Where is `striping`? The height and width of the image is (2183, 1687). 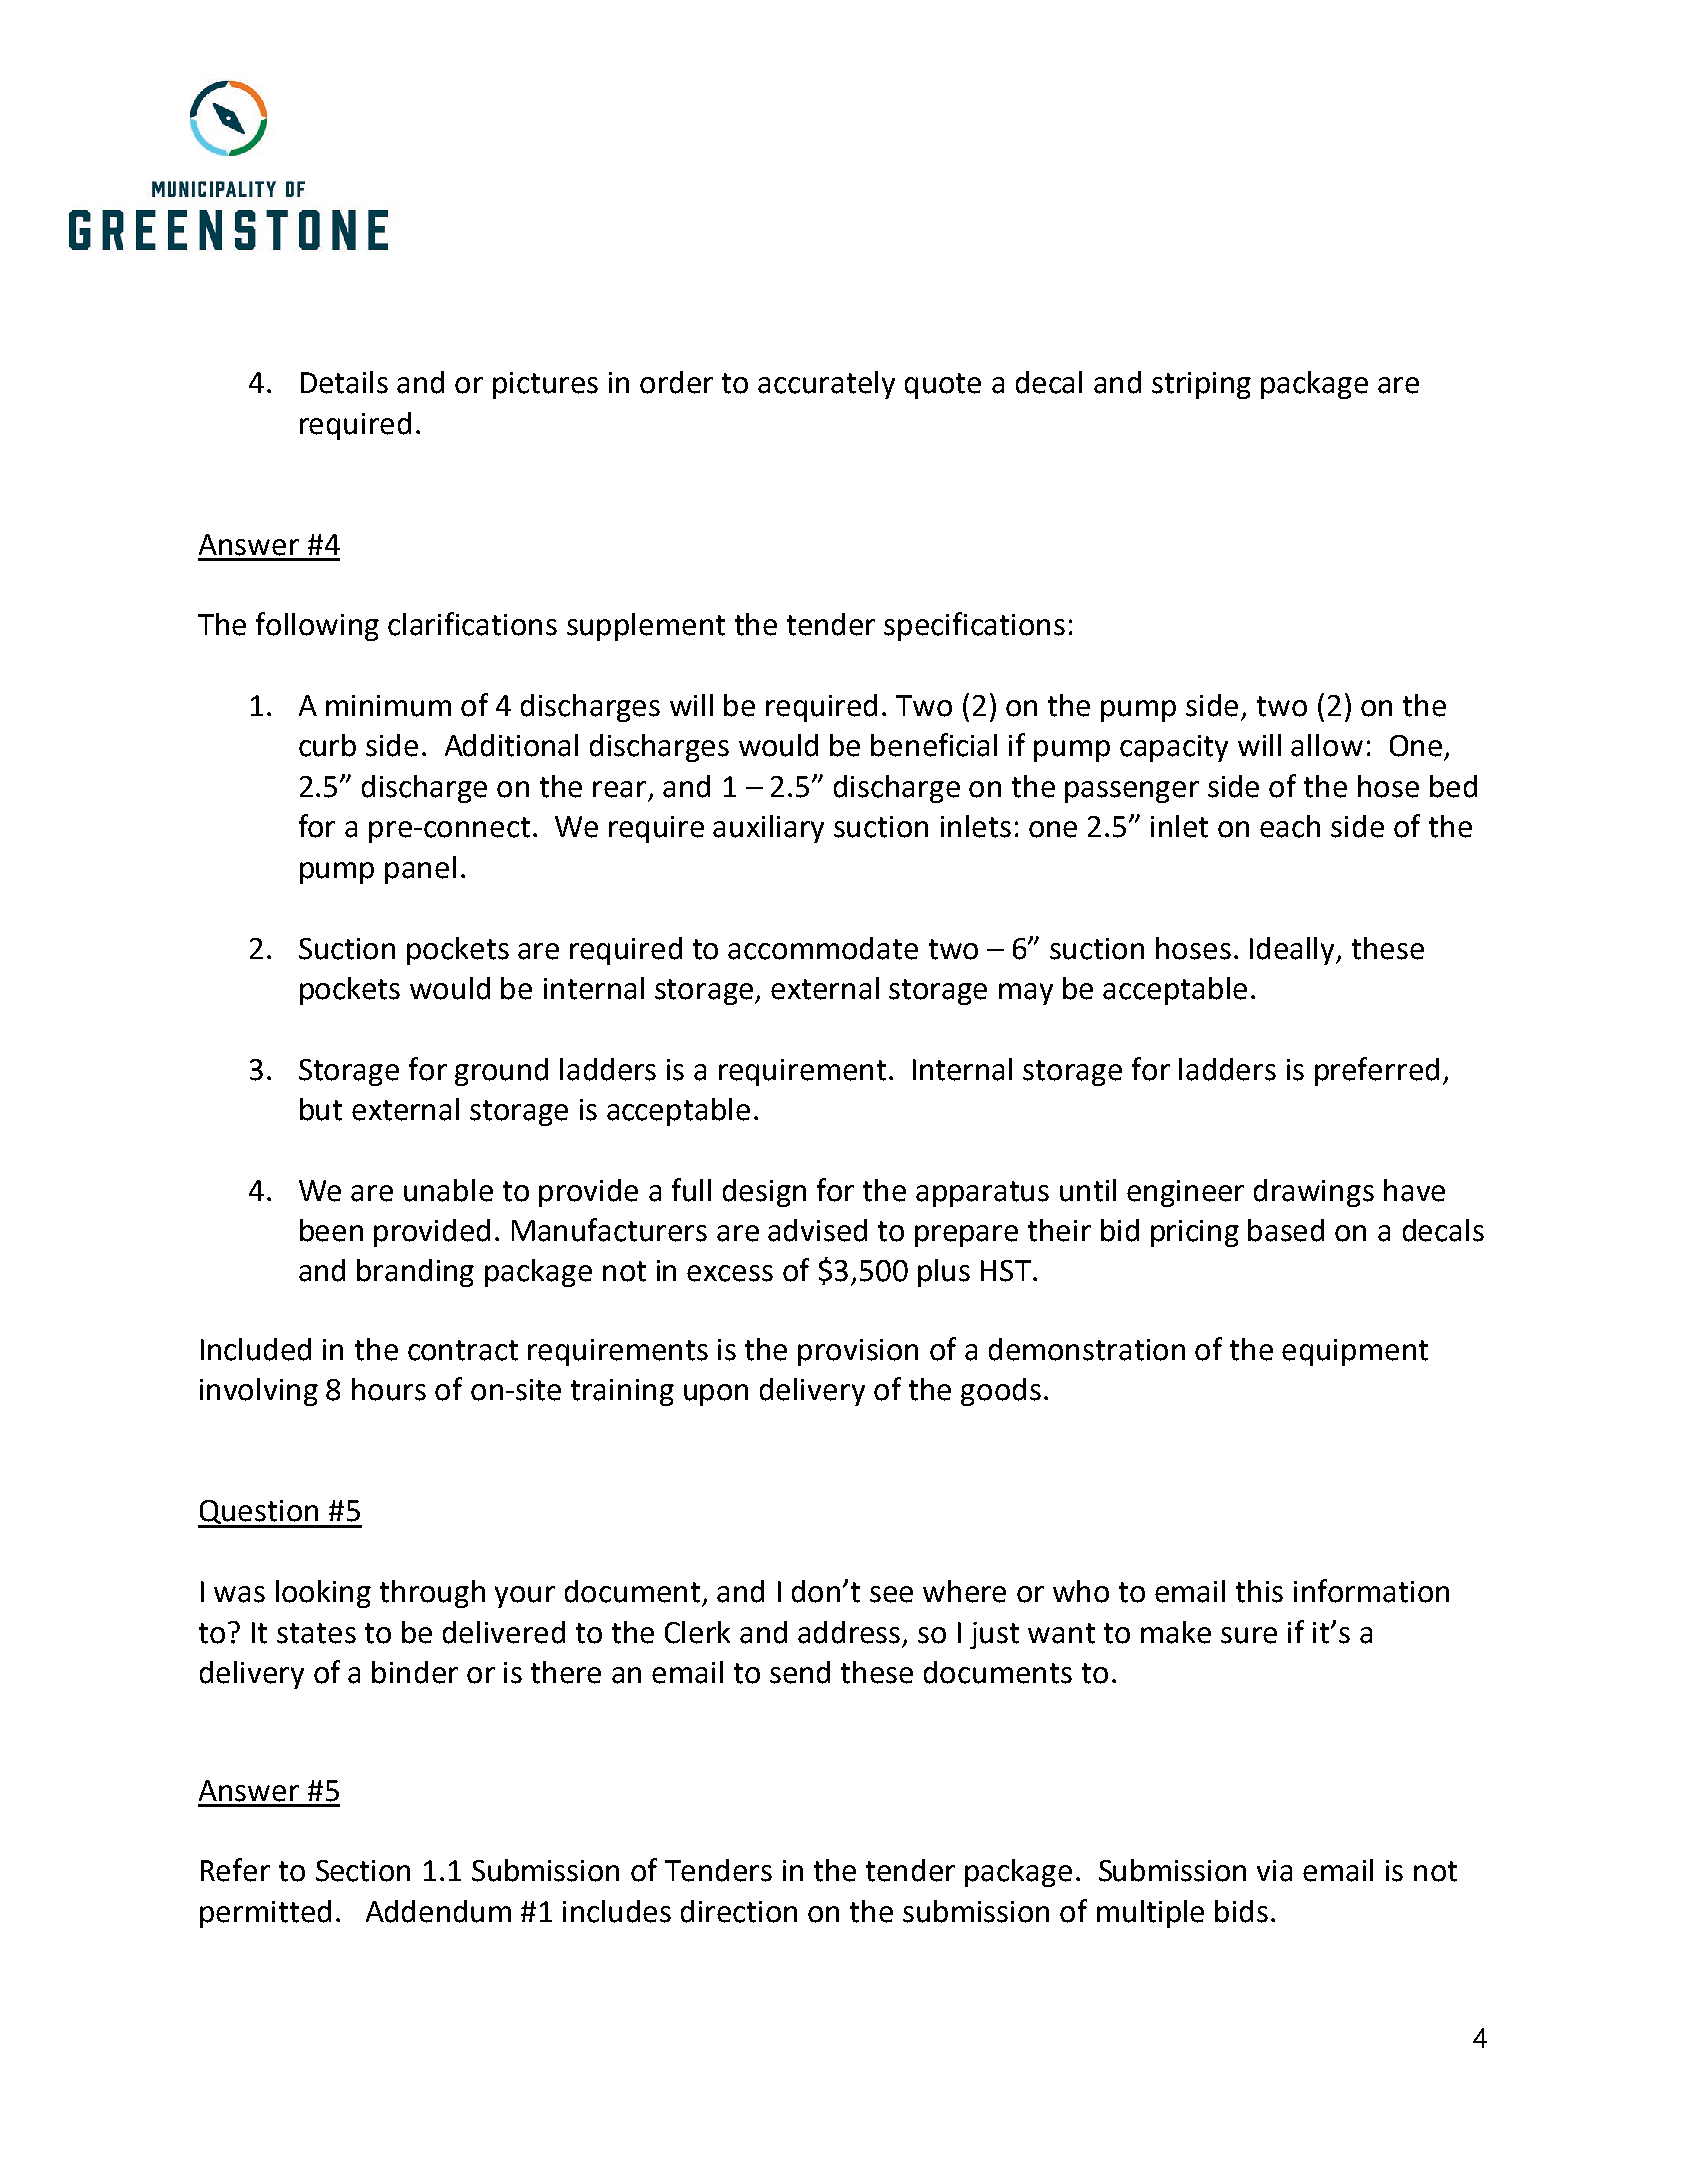
striping is located at coordinates (1201, 385).
